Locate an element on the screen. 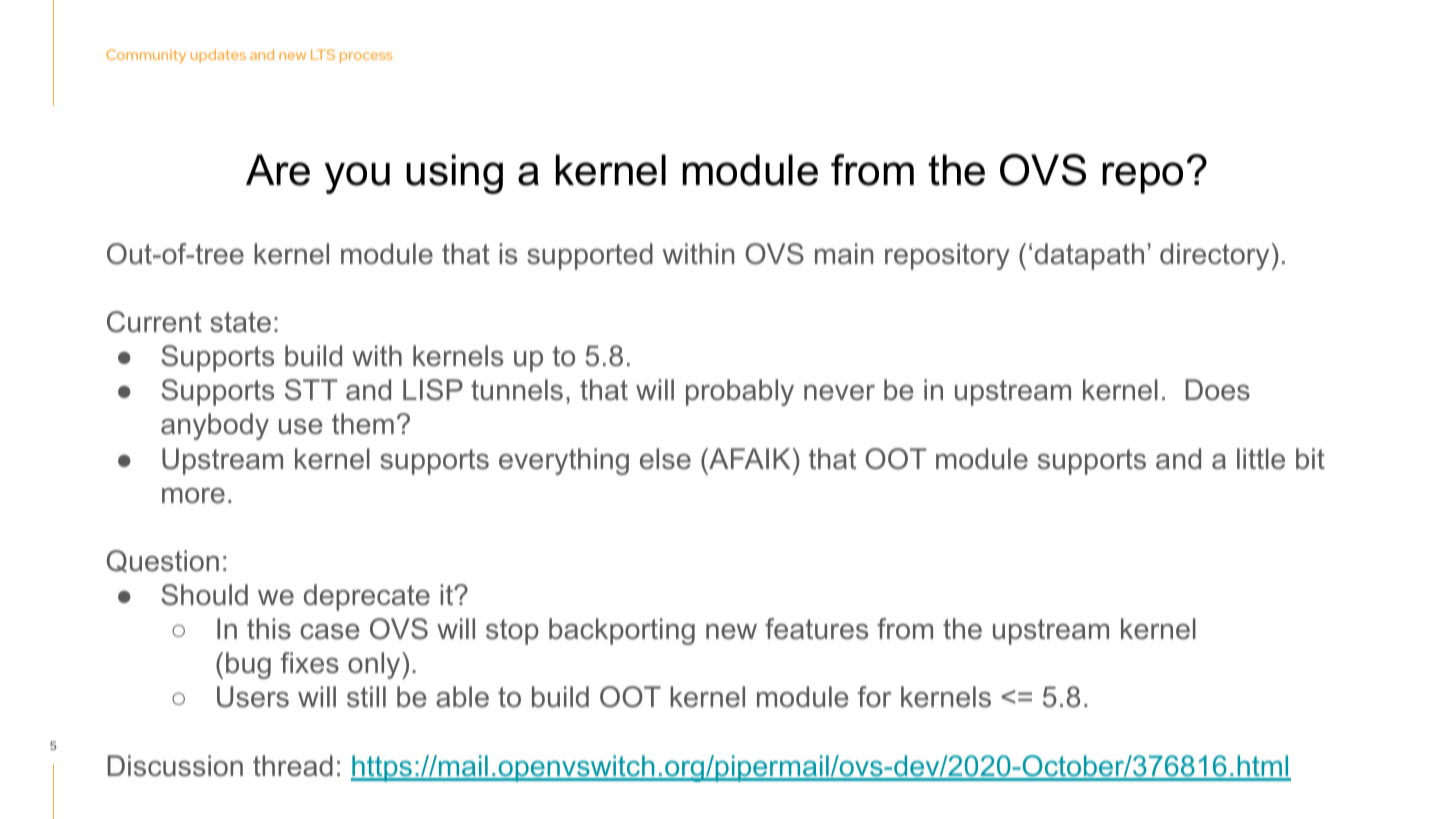  thread is located at coordinates (293, 766).
